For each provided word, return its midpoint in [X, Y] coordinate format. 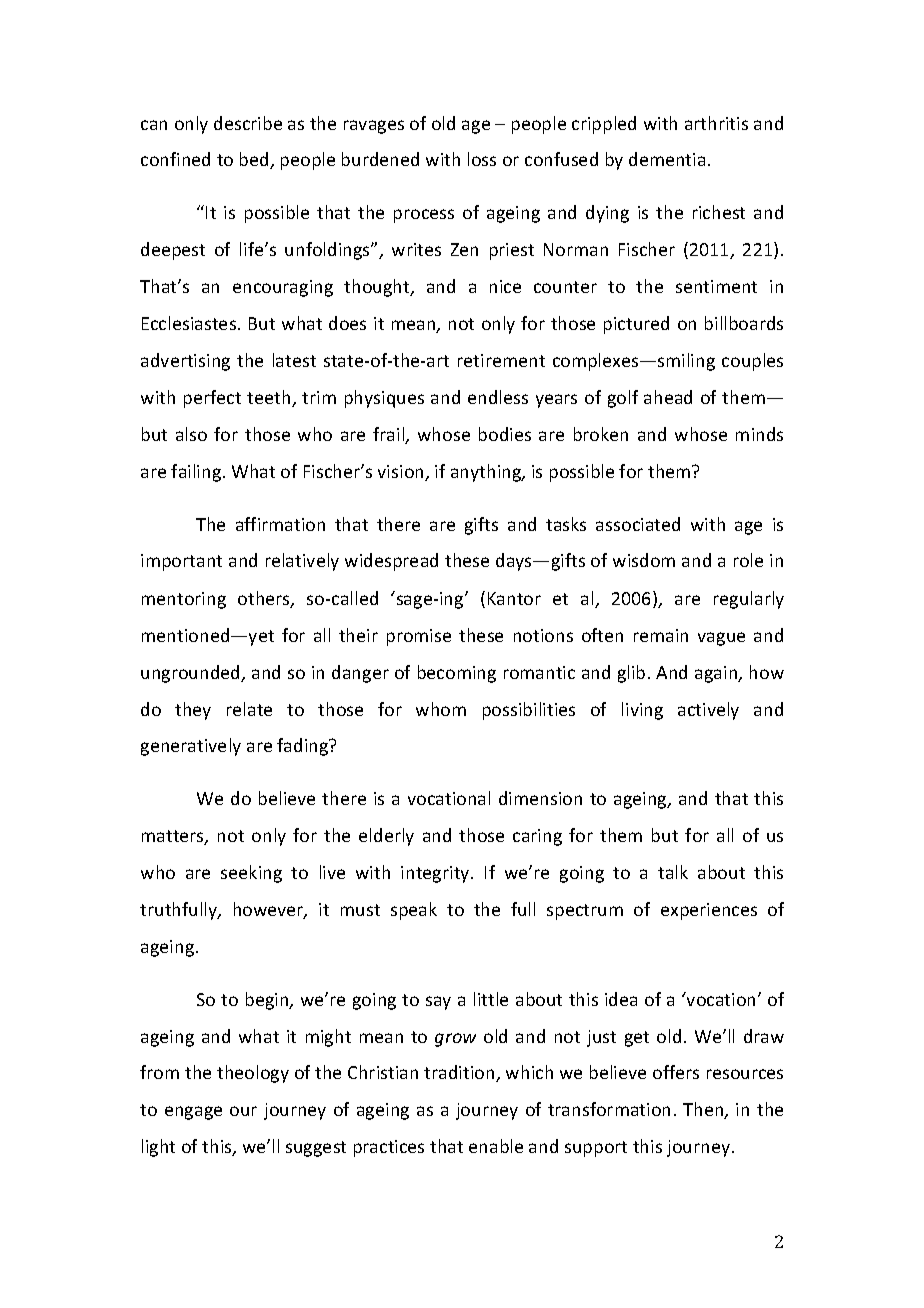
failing [197, 473]
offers [676, 1072]
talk [673, 872]
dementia [667, 159]
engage [193, 1113]
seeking [251, 874]
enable [496, 1146]
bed [255, 160]
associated [638, 524]
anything [487, 473]
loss [482, 159]
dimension [540, 798]
